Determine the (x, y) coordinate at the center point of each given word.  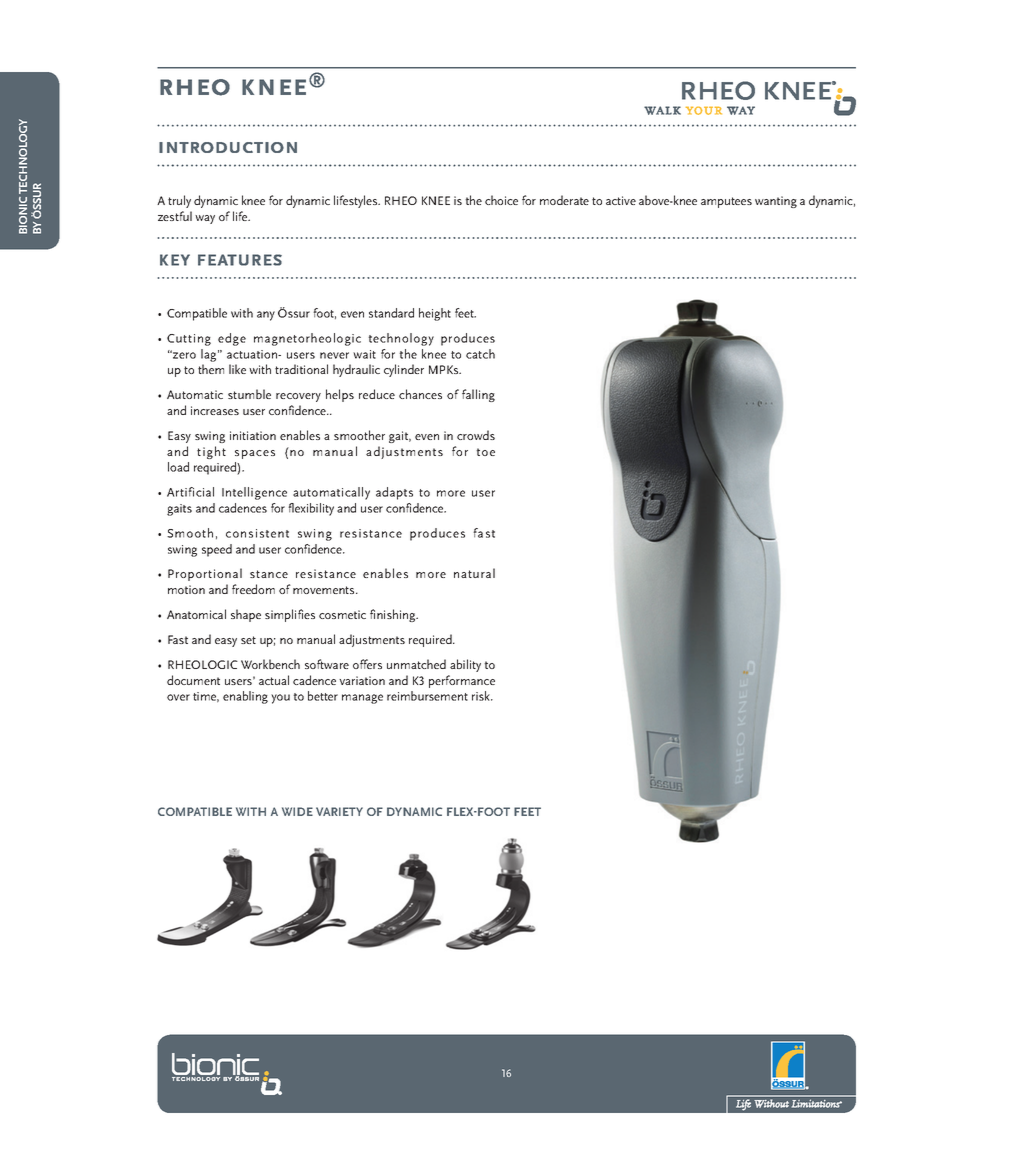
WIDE (297, 811)
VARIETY (339, 811)
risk (482, 696)
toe (485, 452)
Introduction (228, 147)
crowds (476, 435)
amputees (726, 202)
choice (501, 200)
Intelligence (254, 493)
